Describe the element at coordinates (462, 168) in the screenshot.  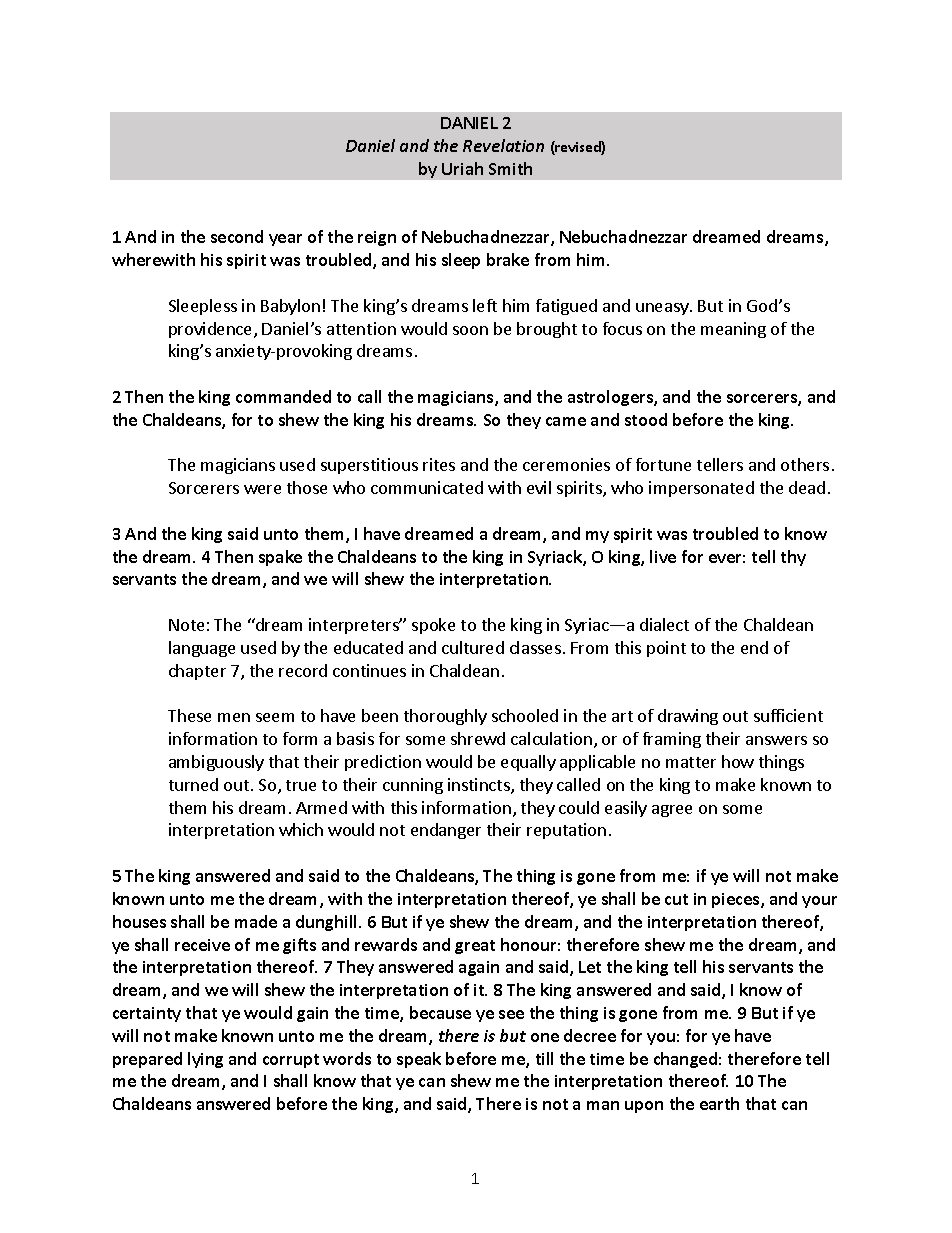
I see `Uriah` at that location.
